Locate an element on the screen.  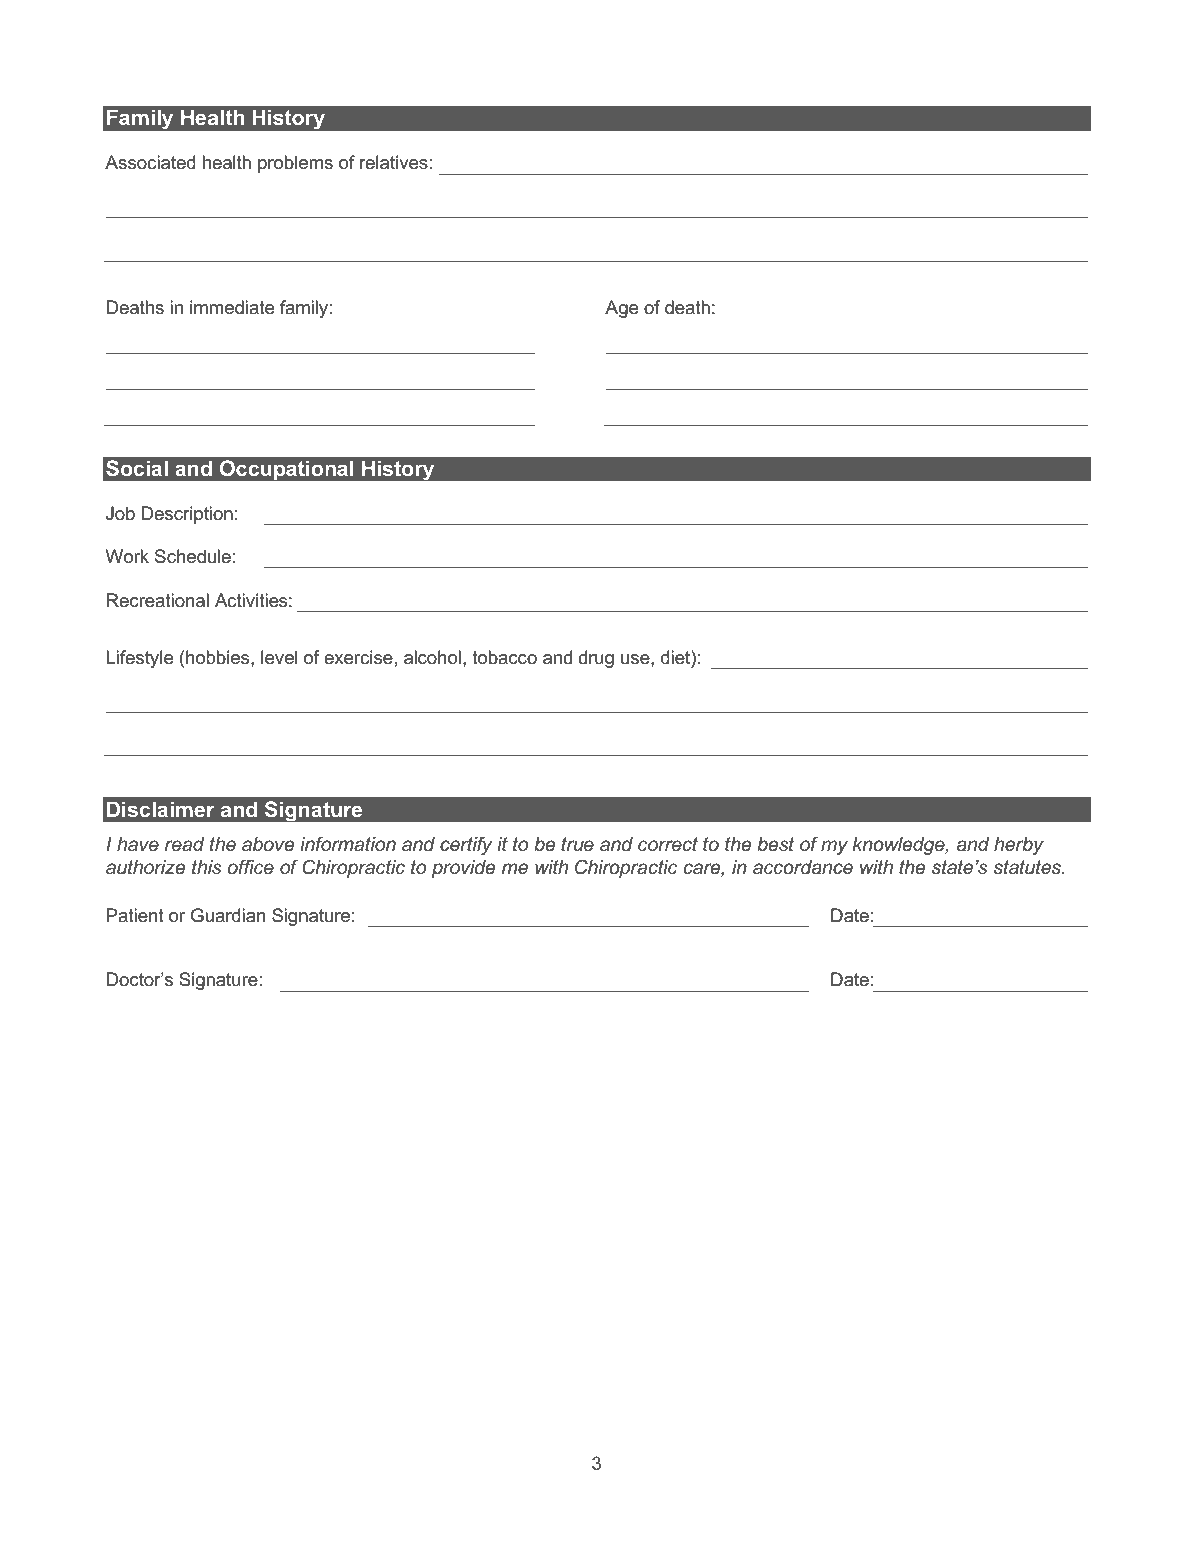
Guardian is located at coordinates (228, 915).
